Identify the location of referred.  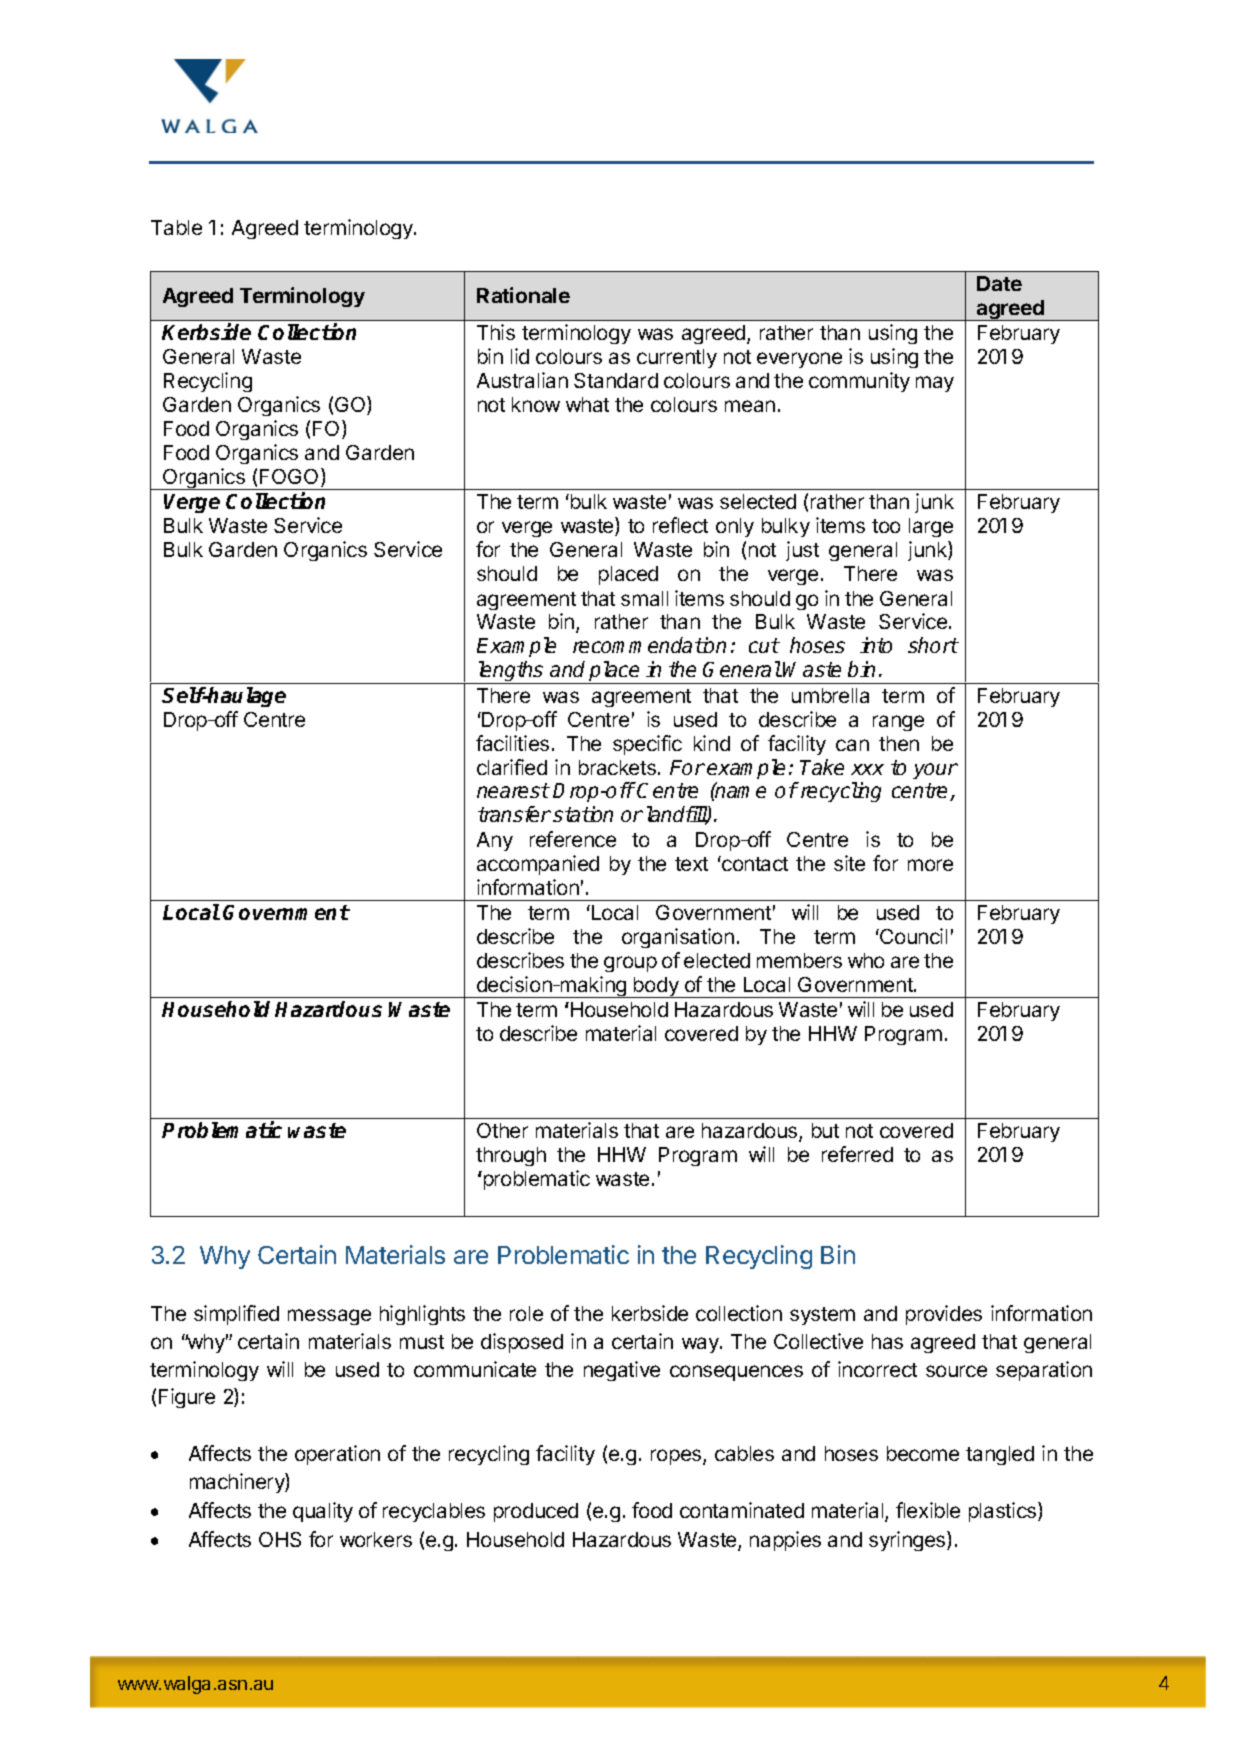
(857, 1154).
